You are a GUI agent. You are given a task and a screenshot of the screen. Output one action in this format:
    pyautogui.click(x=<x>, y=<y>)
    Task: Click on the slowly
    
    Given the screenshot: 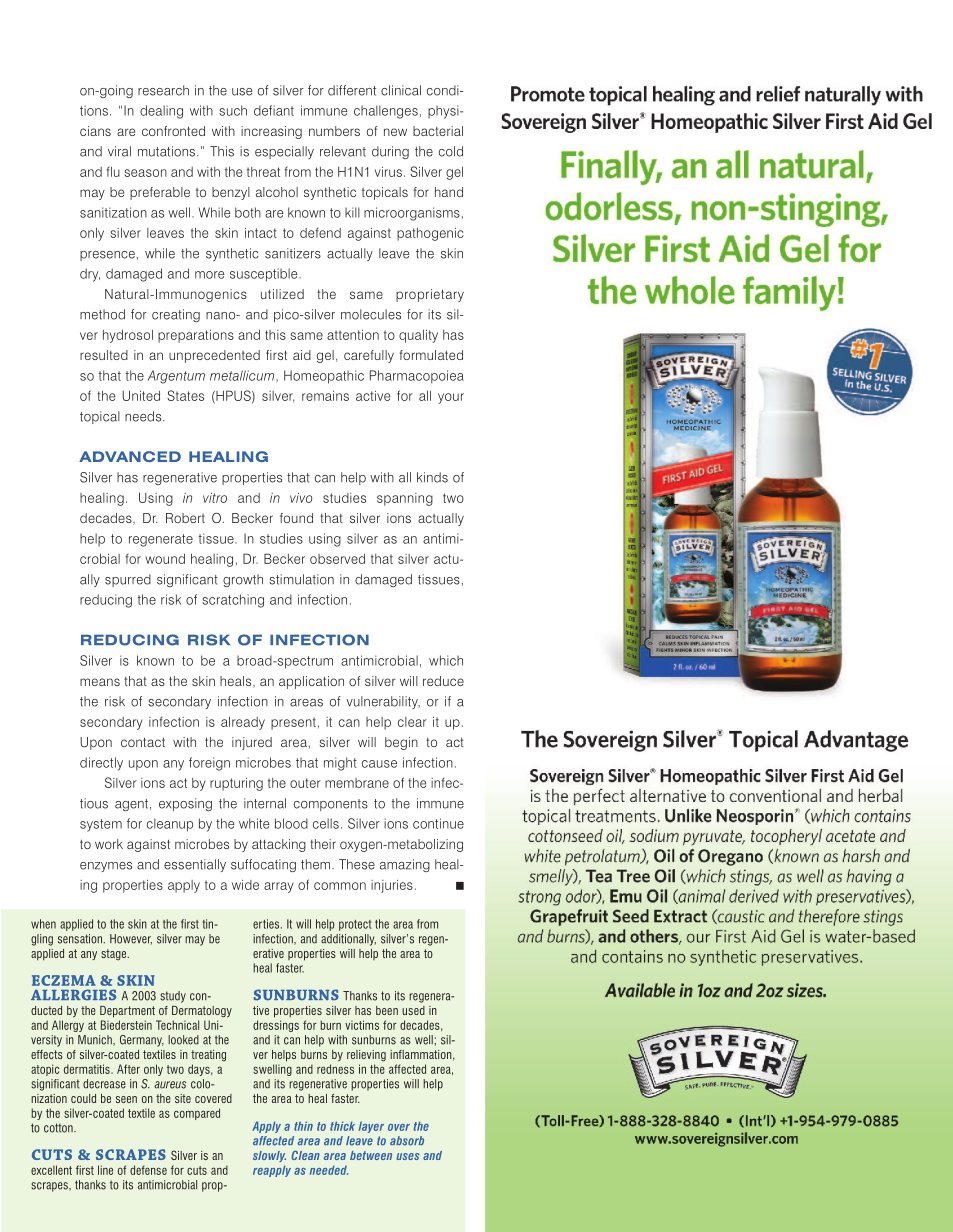 What is the action you would take?
    pyautogui.click(x=269, y=1156)
